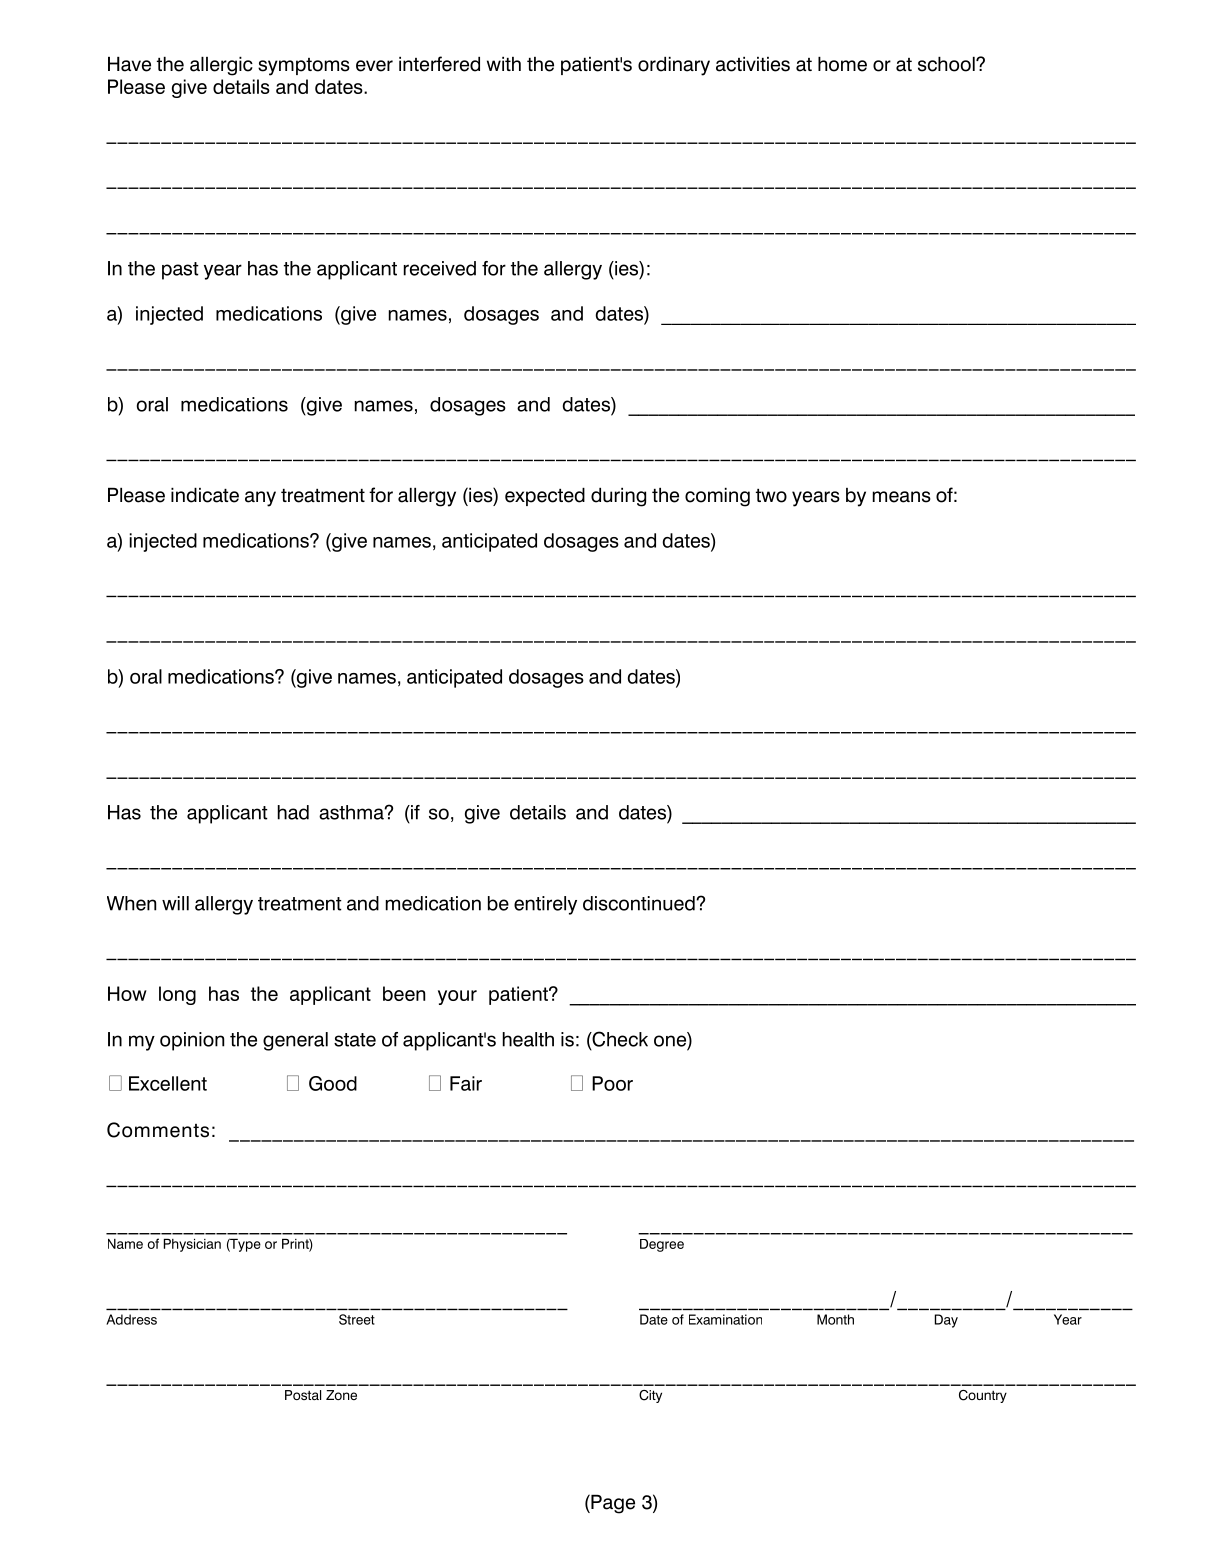 The width and height of the image is (1207, 1562). I want to click on Postal, so click(303, 1395).
